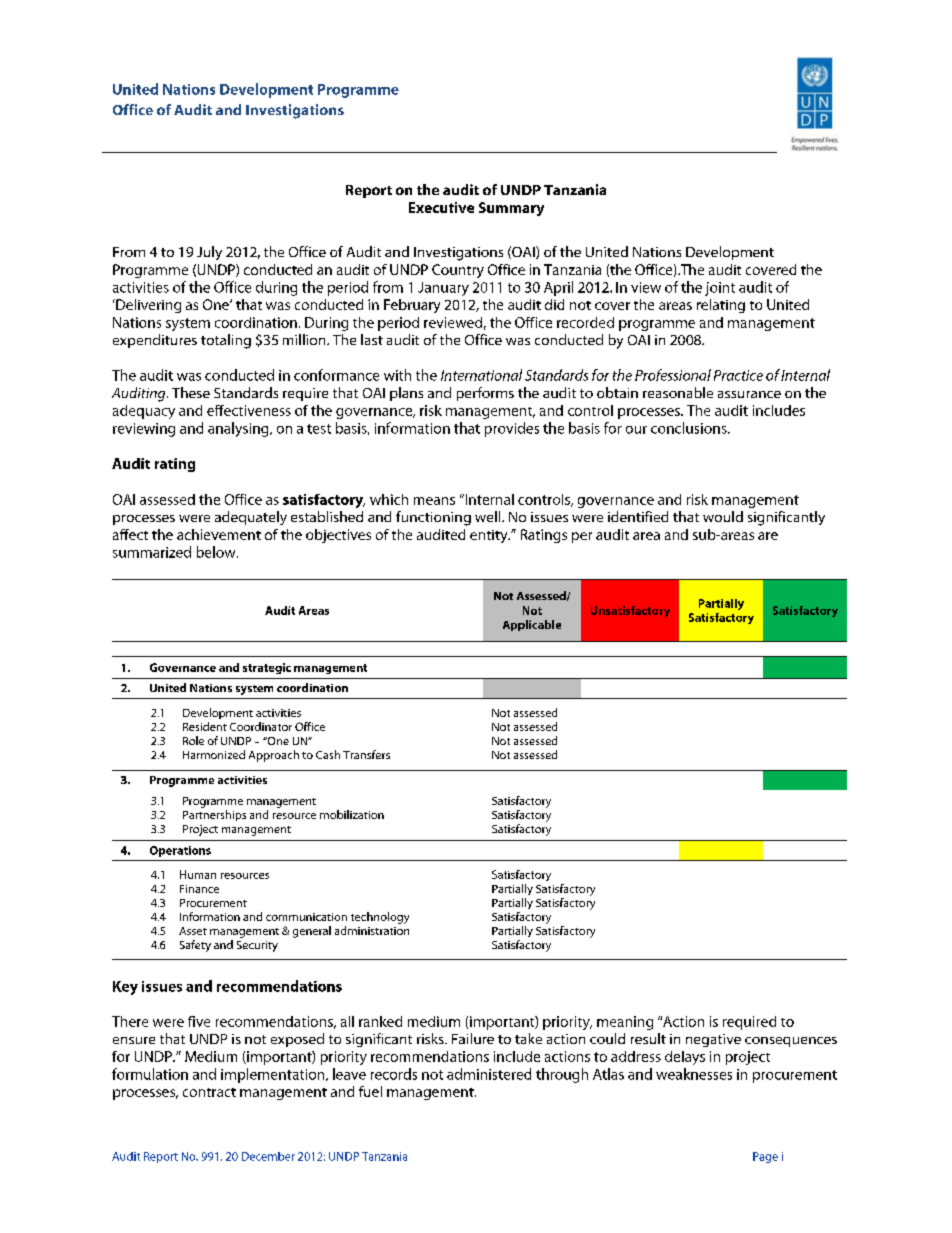  I want to click on joint, so click(720, 289).
